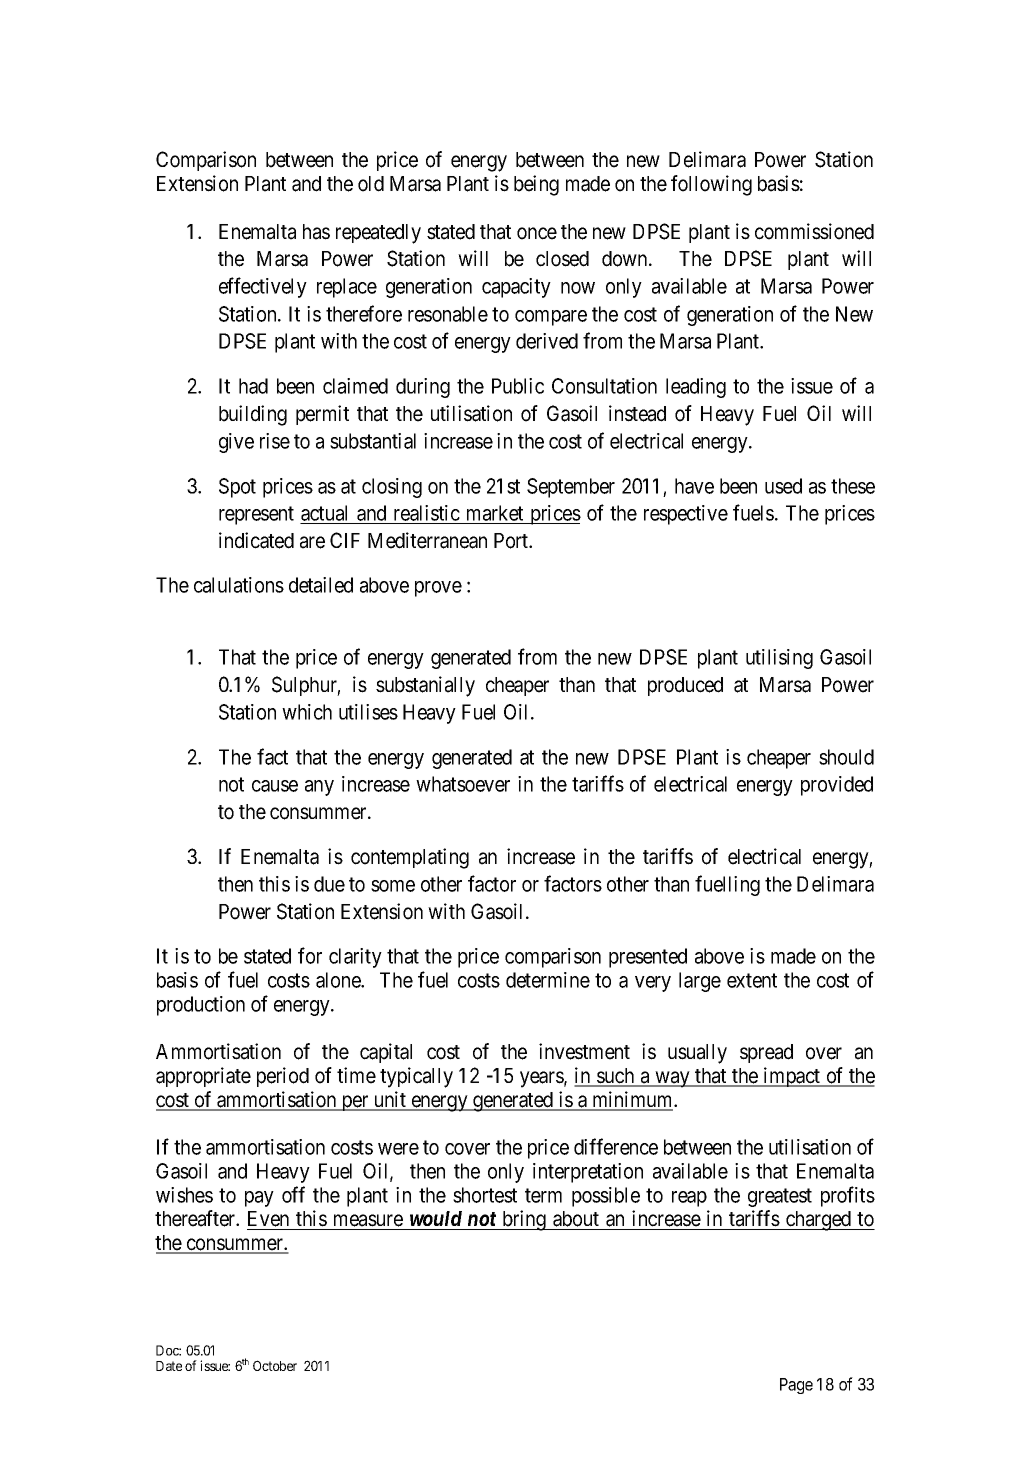  What do you see at coordinates (837, 786) in the screenshot?
I see `provided` at bounding box center [837, 786].
